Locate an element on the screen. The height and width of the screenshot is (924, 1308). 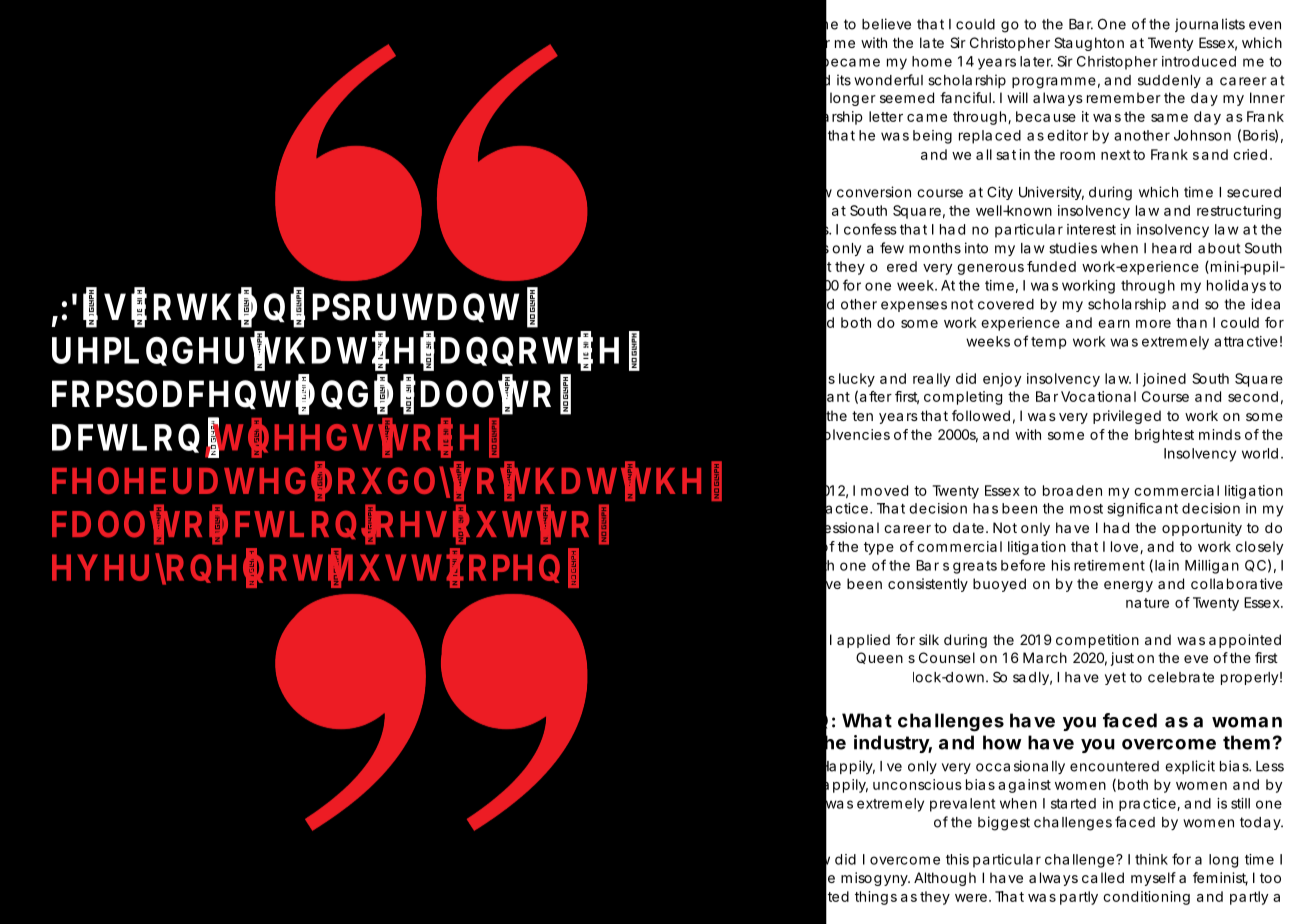
appointed is located at coordinates (1245, 641).
